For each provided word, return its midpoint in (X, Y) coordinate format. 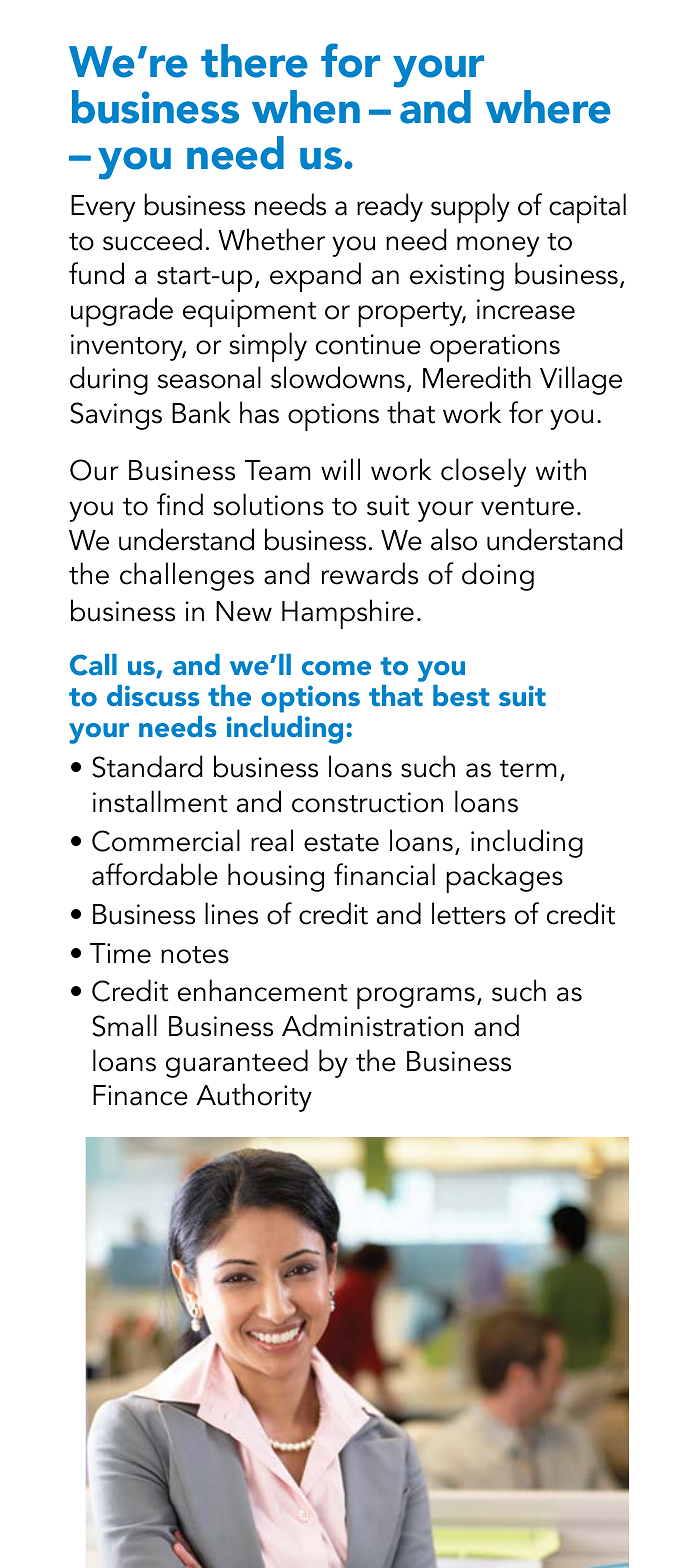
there (254, 61)
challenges (187, 576)
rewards (370, 573)
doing (498, 576)
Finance (140, 1095)
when (306, 107)
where (548, 107)
